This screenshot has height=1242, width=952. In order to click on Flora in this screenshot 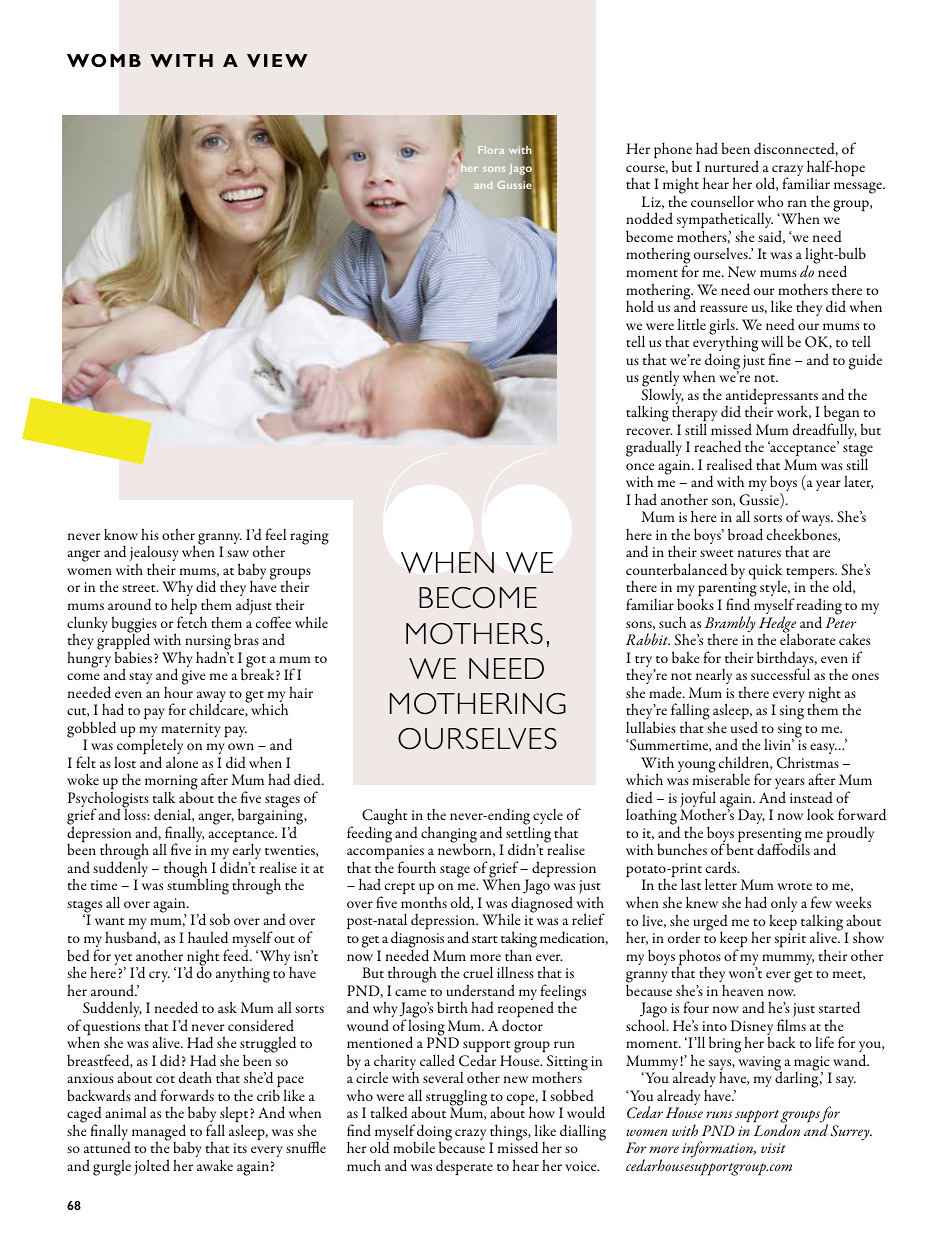, I will do `click(491, 150)`.
